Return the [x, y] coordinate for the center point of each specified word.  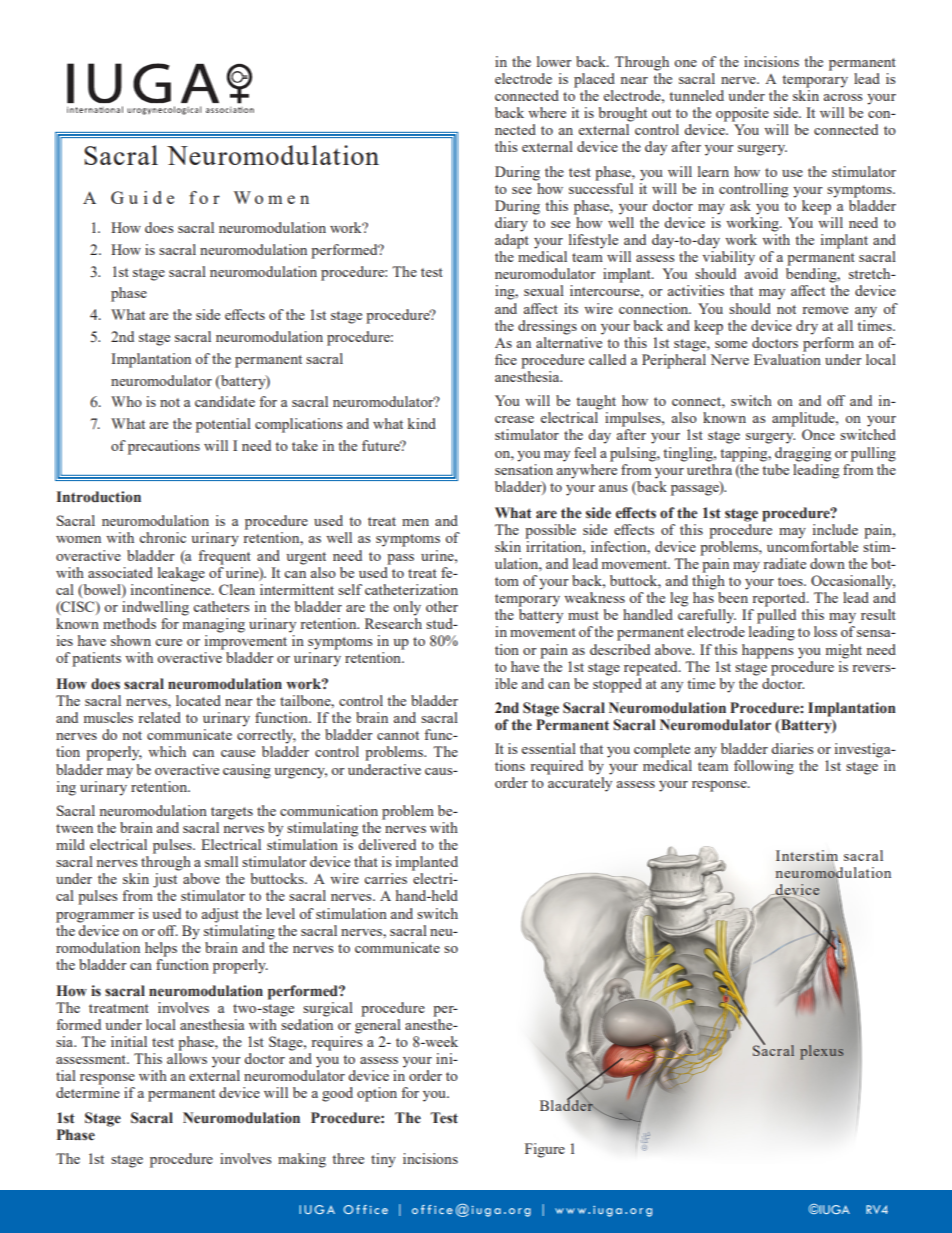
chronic [162, 537]
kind [422, 423]
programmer [95, 917]
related [159, 717]
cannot [398, 735]
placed [594, 80]
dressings [547, 327]
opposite [742, 114]
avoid [761, 273]
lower [554, 61]
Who [126, 401]
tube [775, 468]
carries [385, 878]
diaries [792, 748]
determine [88, 1092]
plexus [821, 1052]
